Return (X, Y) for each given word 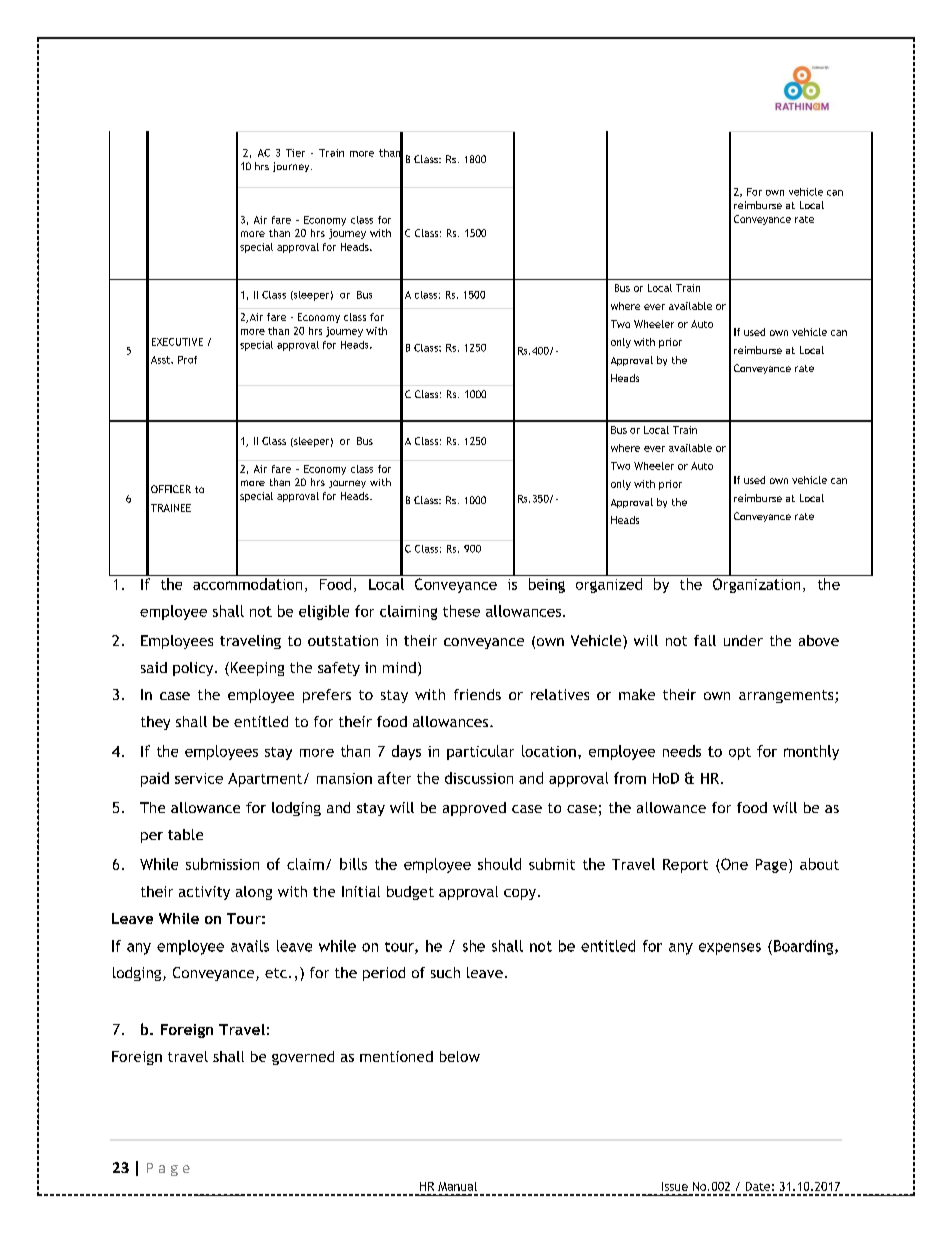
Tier (295, 153)
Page (773, 866)
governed (303, 1058)
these (461, 611)
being (547, 585)
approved (474, 809)
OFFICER (171, 489)
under (743, 640)
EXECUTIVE (177, 342)
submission (222, 864)
